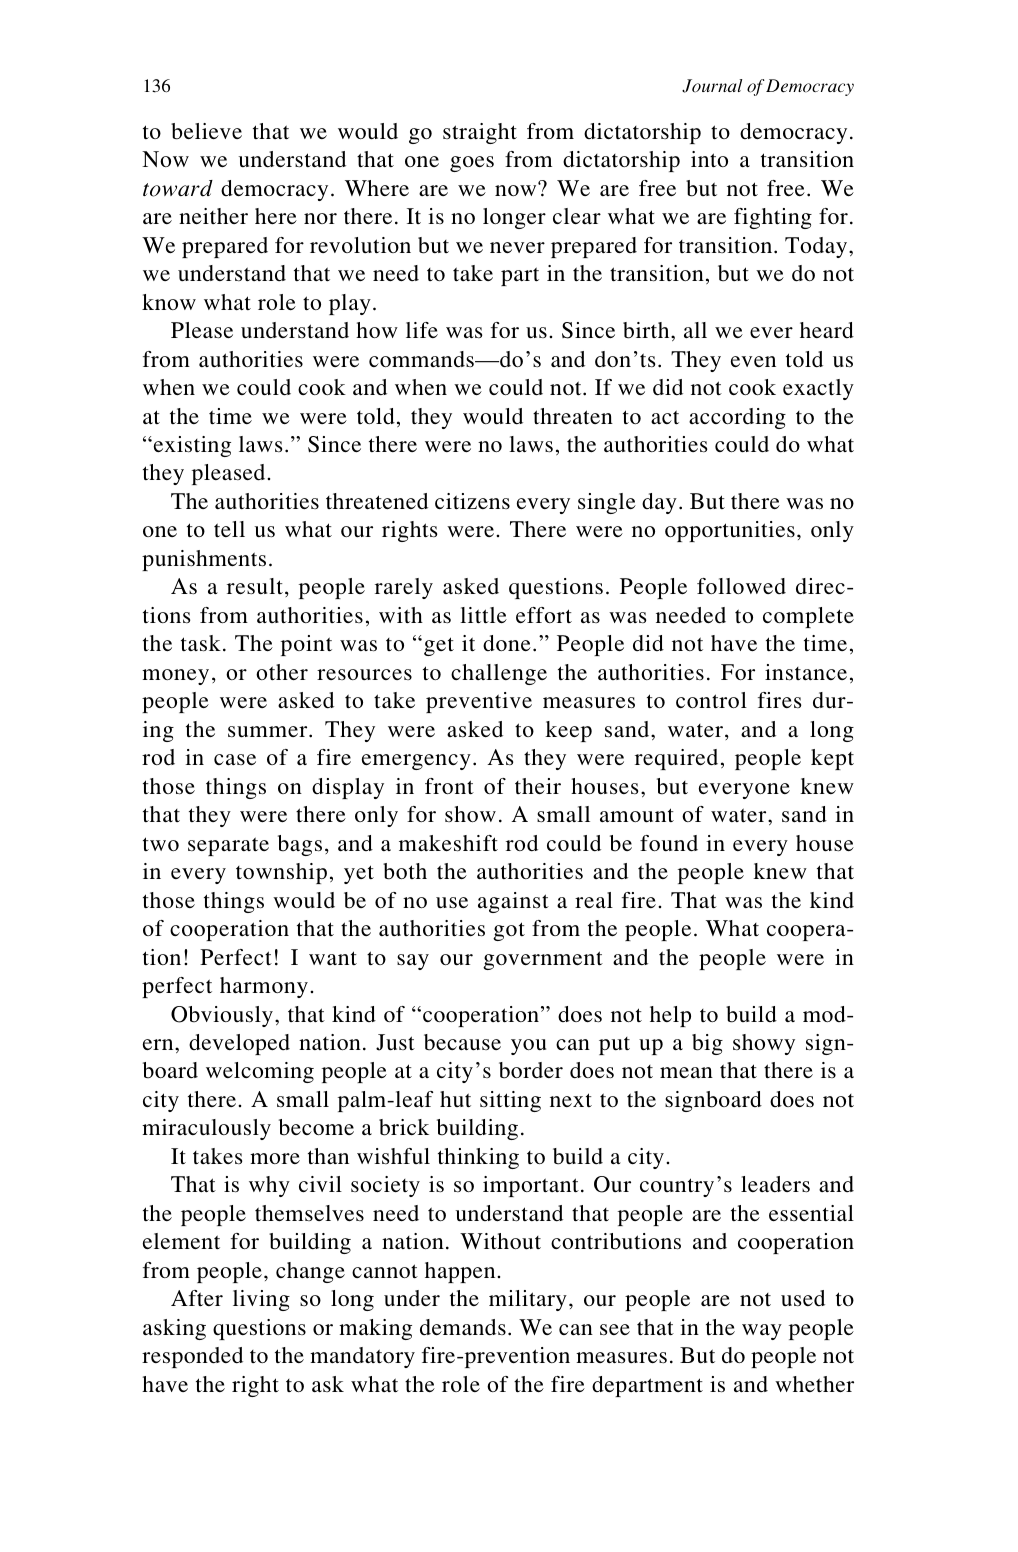 This image has width=1018, height=1552. I want to click on living, so click(261, 1300).
